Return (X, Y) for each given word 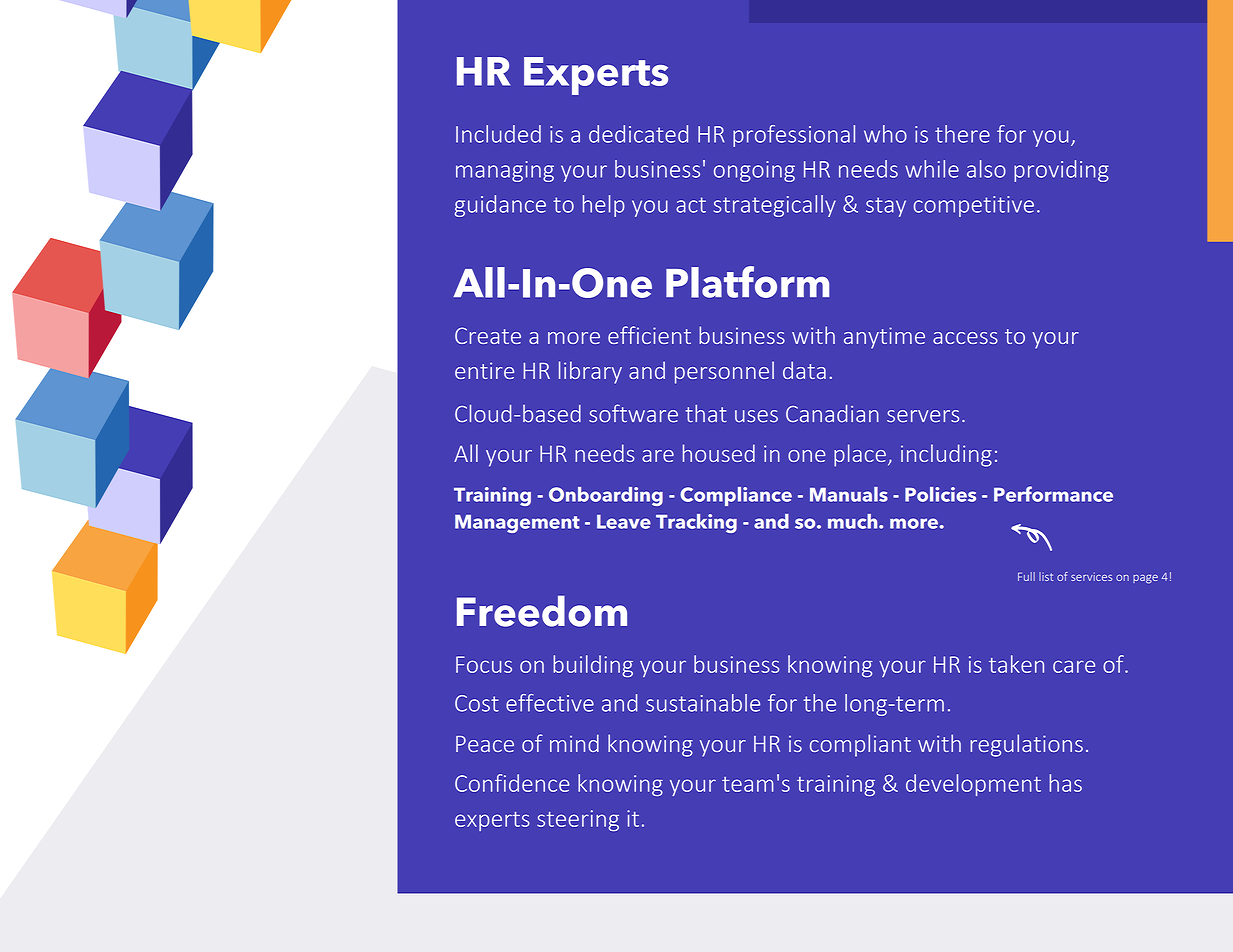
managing (505, 171)
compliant (860, 745)
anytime (884, 338)
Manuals (849, 494)
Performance (1053, 494)
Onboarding (606, 496)
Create (488, 335)
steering (578, 820)
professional (794, 136)
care (1074, 666)
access (965, 338)
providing (1061, 171)
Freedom (542, 611)
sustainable (703, 703)
